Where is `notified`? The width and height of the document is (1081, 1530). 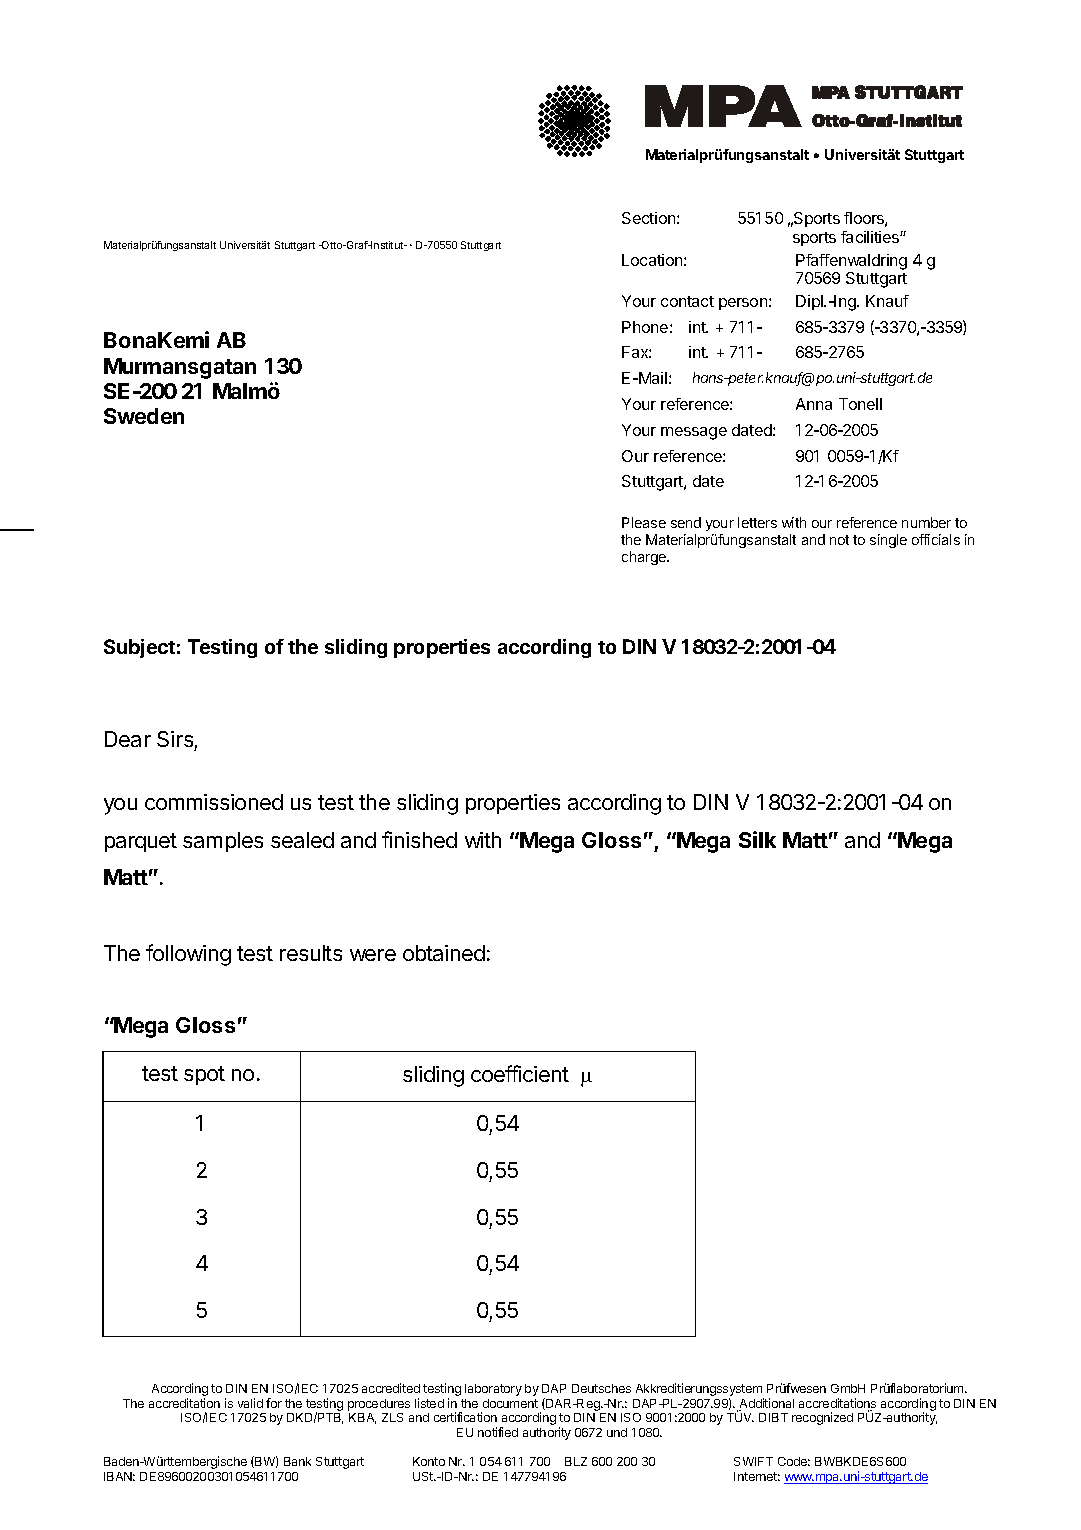
notified is located at coordinates (498, 1432).
